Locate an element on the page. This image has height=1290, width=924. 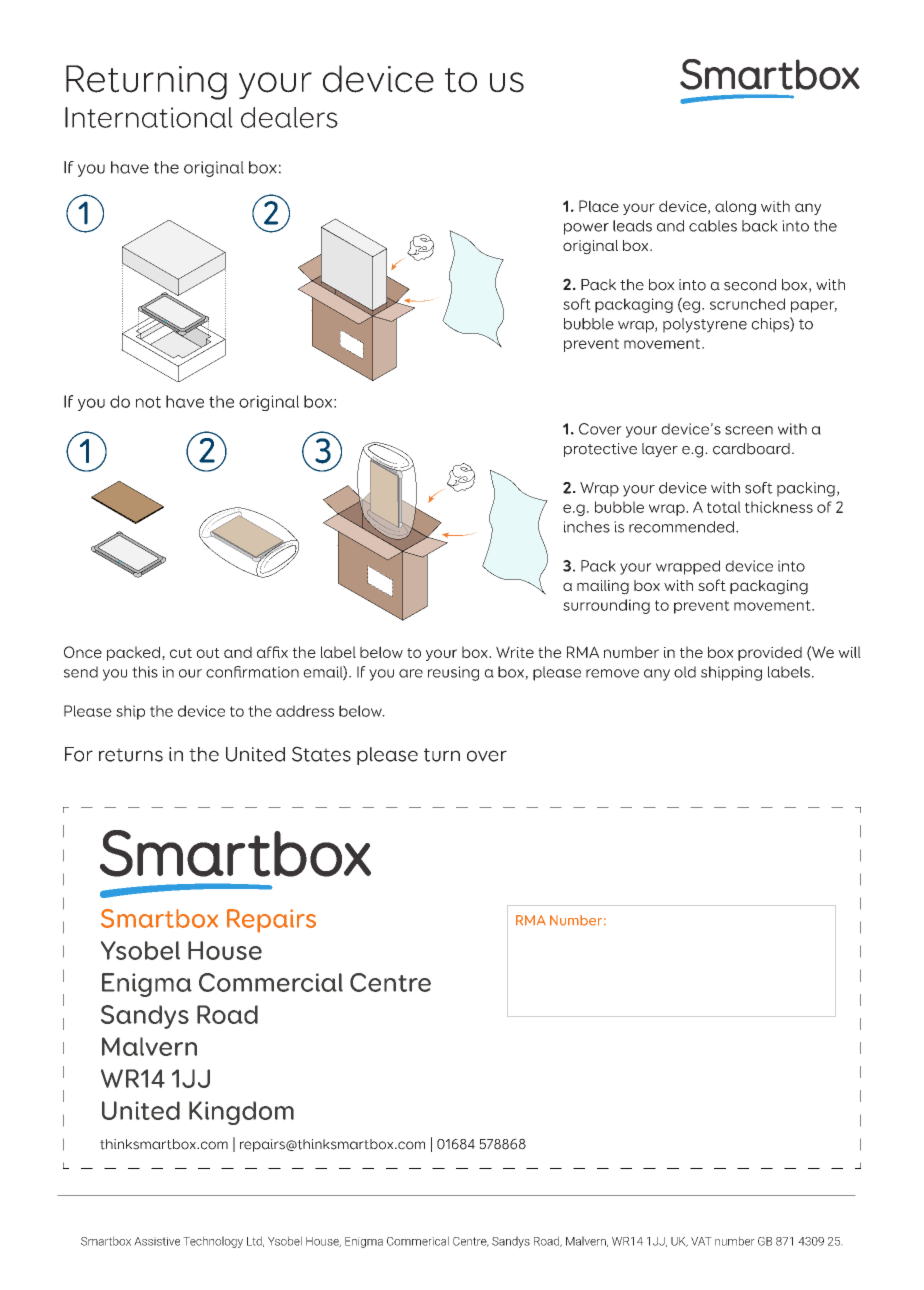
thickness is located at coordinates (779, 507).
